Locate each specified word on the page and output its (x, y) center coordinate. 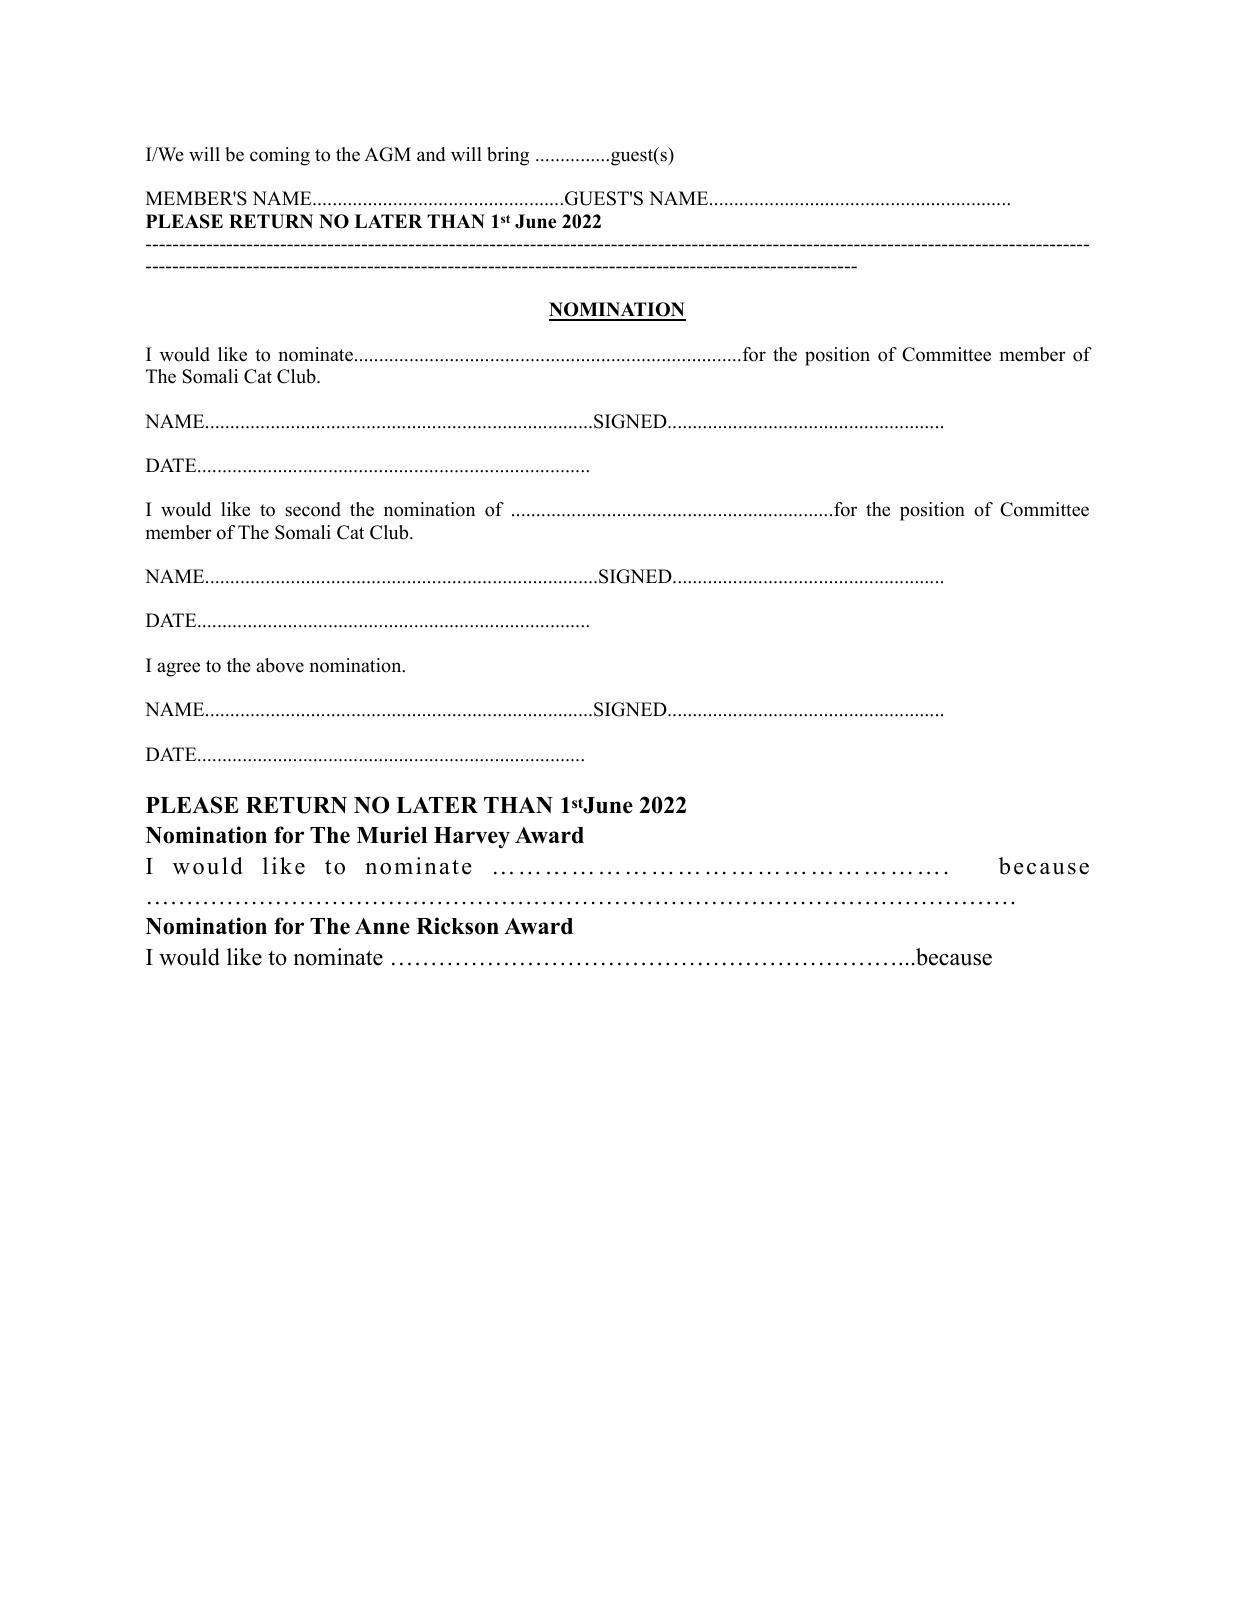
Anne (382, 926)
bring (508, 156)
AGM (387, 154)
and (431, 154)
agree (178, 669)
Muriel (392, 835)
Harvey (472, 837)
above (280, 665)
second (313, 509)
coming (280, 156)
